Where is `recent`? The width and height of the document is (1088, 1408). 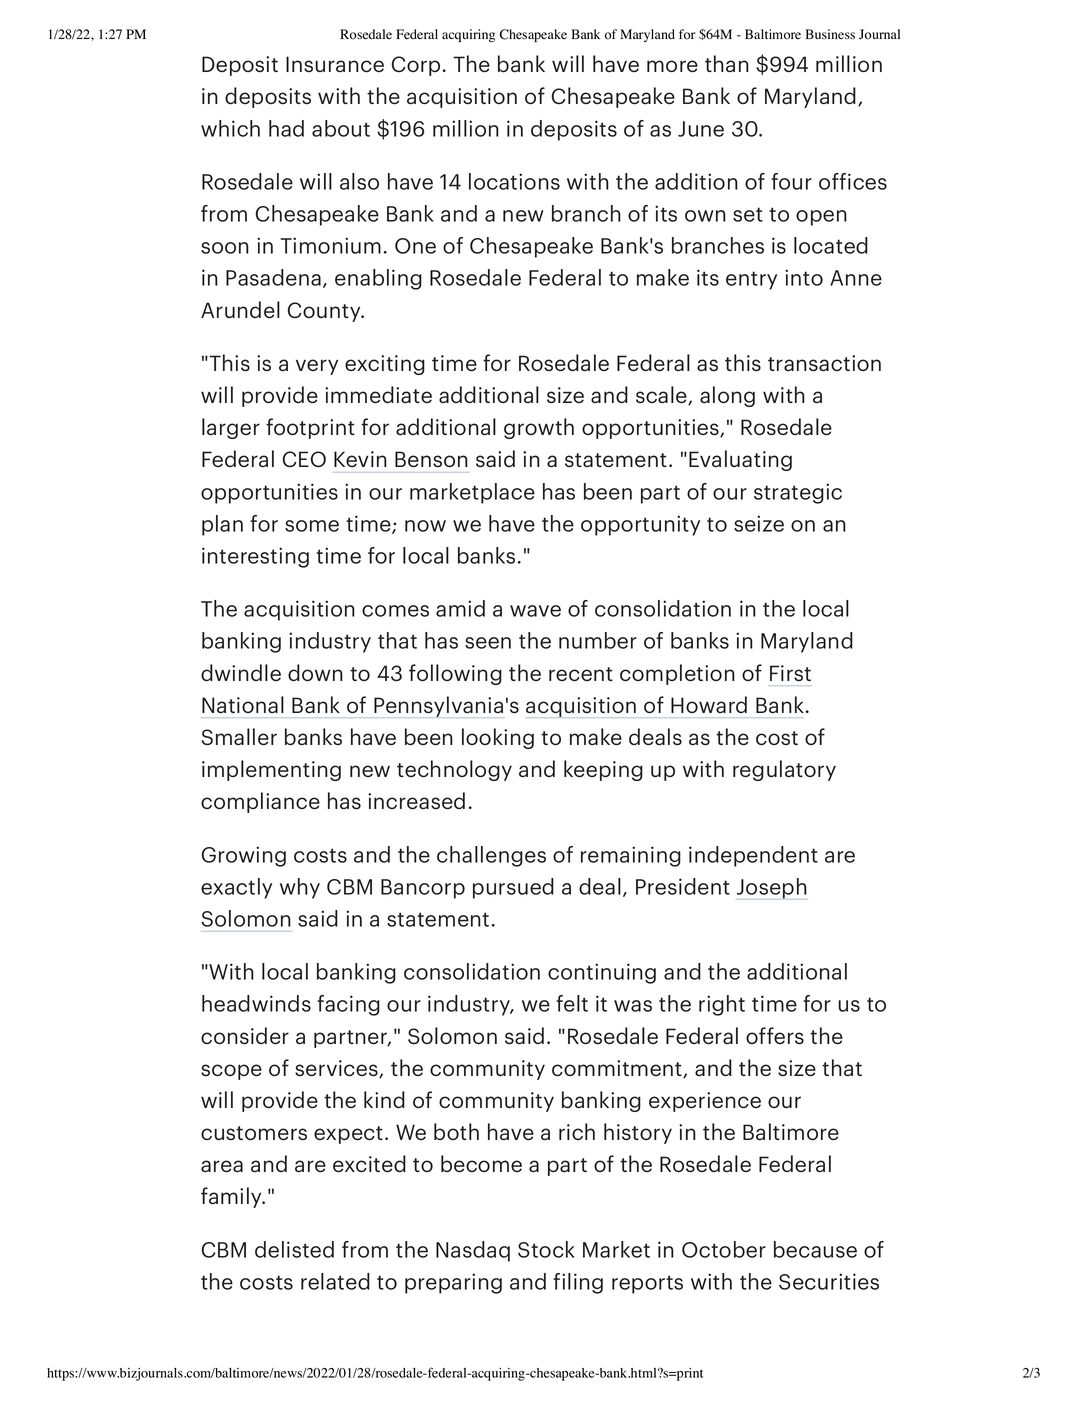
recent is located at coordinates (581, 674).
